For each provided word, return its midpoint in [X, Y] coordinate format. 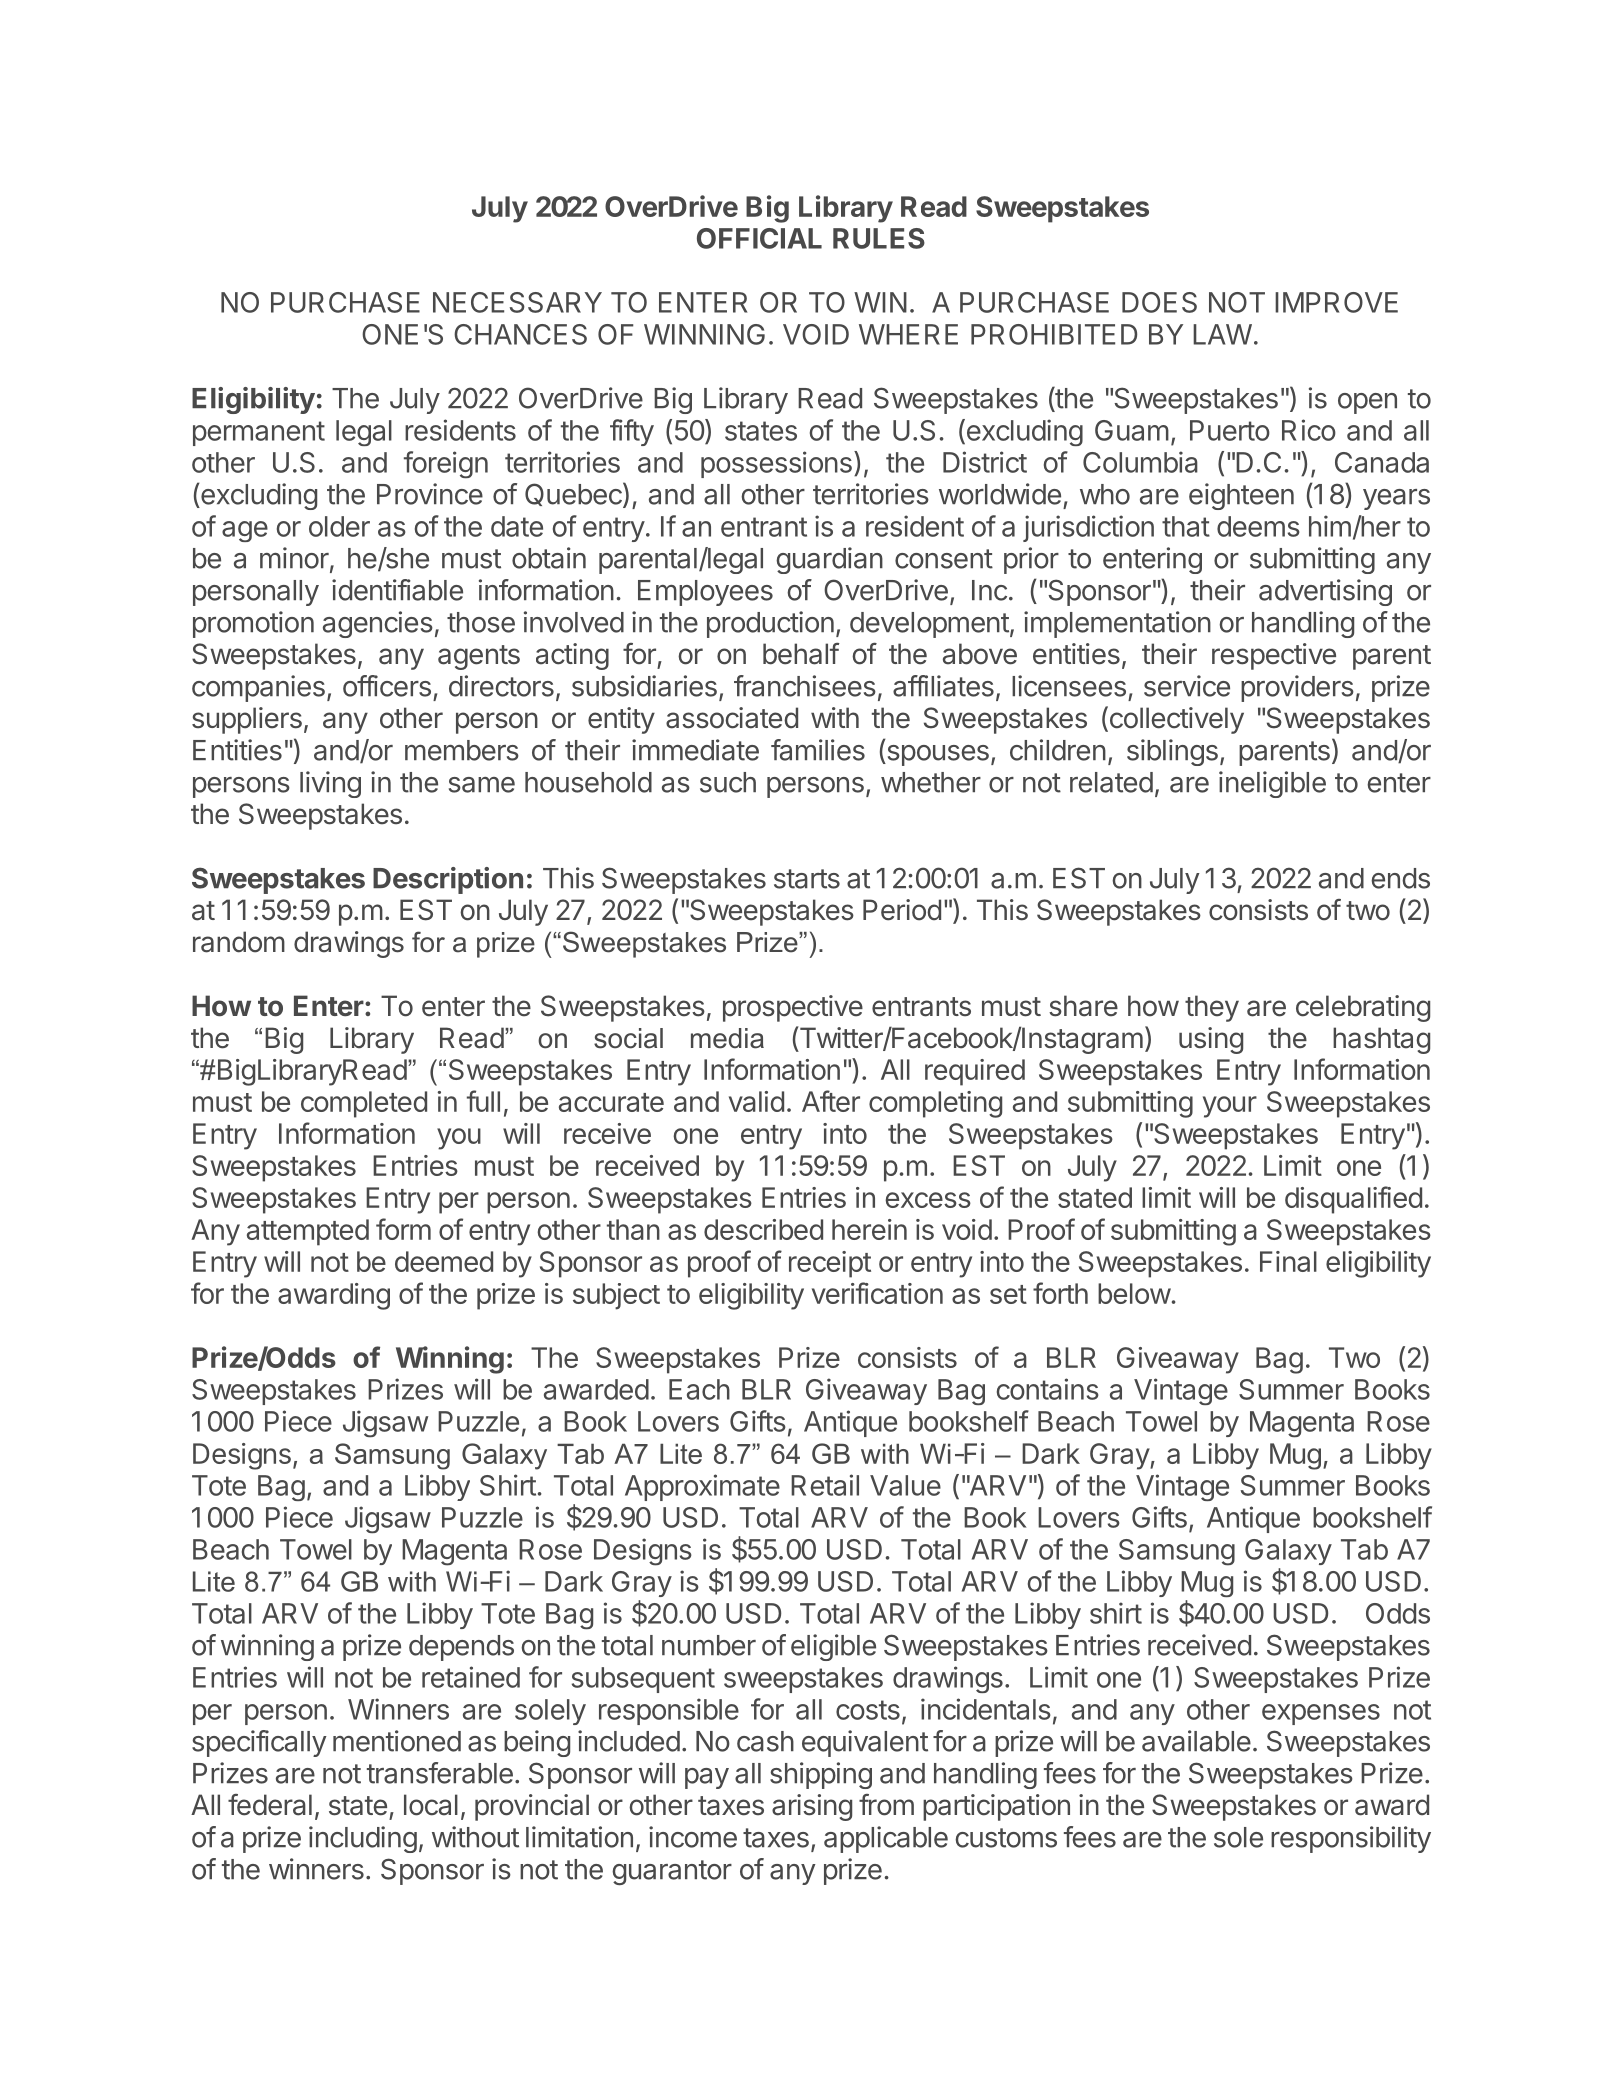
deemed [444, 1261]
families [818, 750]
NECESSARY [517, 302]
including [363, 1839]
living [330, 784]
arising [812, 1807]
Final [1288, 1261]
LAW [1222, 334]
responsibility [1351, 1839]
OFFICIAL [759, 238]
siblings [1172, 752]
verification [877, 1293]
